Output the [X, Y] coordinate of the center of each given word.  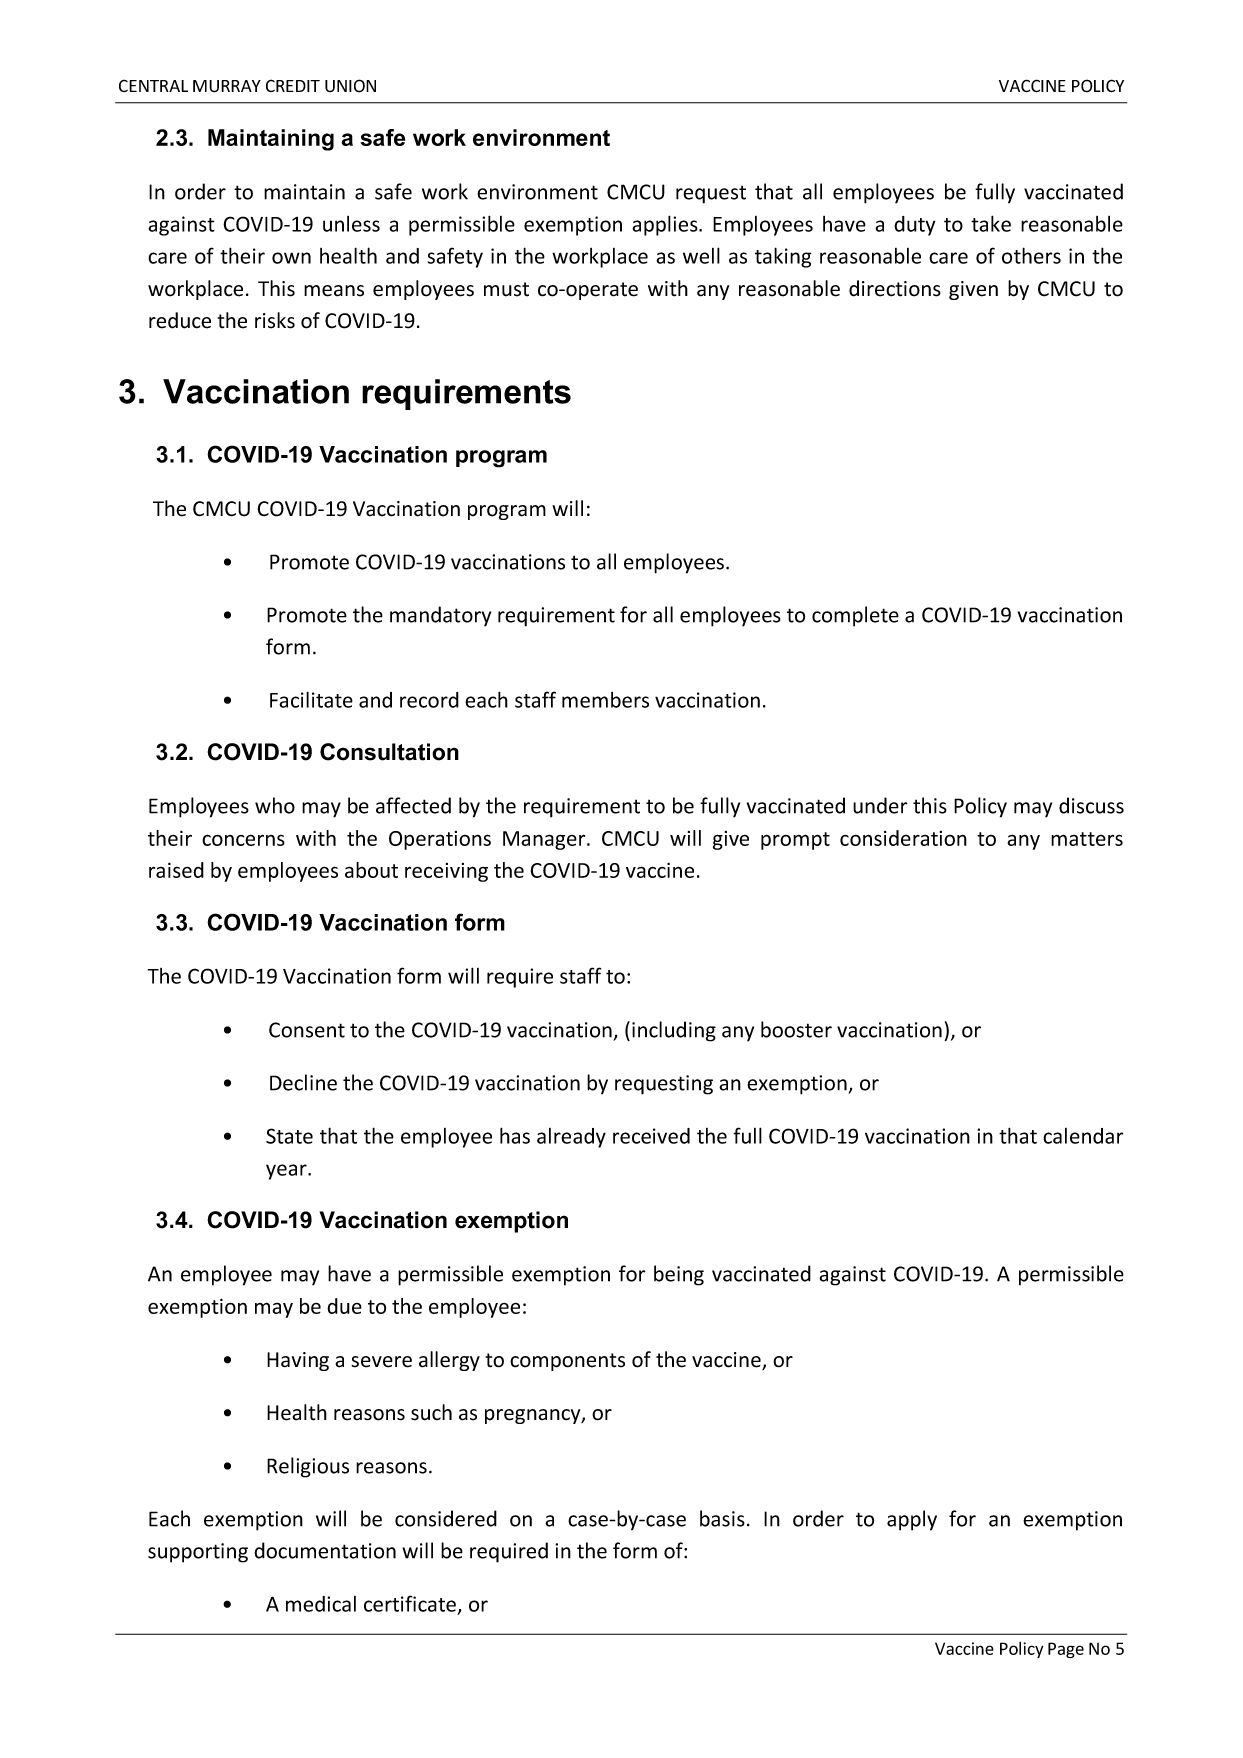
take [991, 223]
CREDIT [293, 85]
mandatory [440, 616]
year [287, 1172]
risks [275, 320]
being [679, 1275]
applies [666, 225]
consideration [903, 838]
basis [722, 1518]
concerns [243, 840]
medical [321, 1604]
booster [796, 1029]
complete [855, 616]
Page [1066, 1650]
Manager [545, 840]
